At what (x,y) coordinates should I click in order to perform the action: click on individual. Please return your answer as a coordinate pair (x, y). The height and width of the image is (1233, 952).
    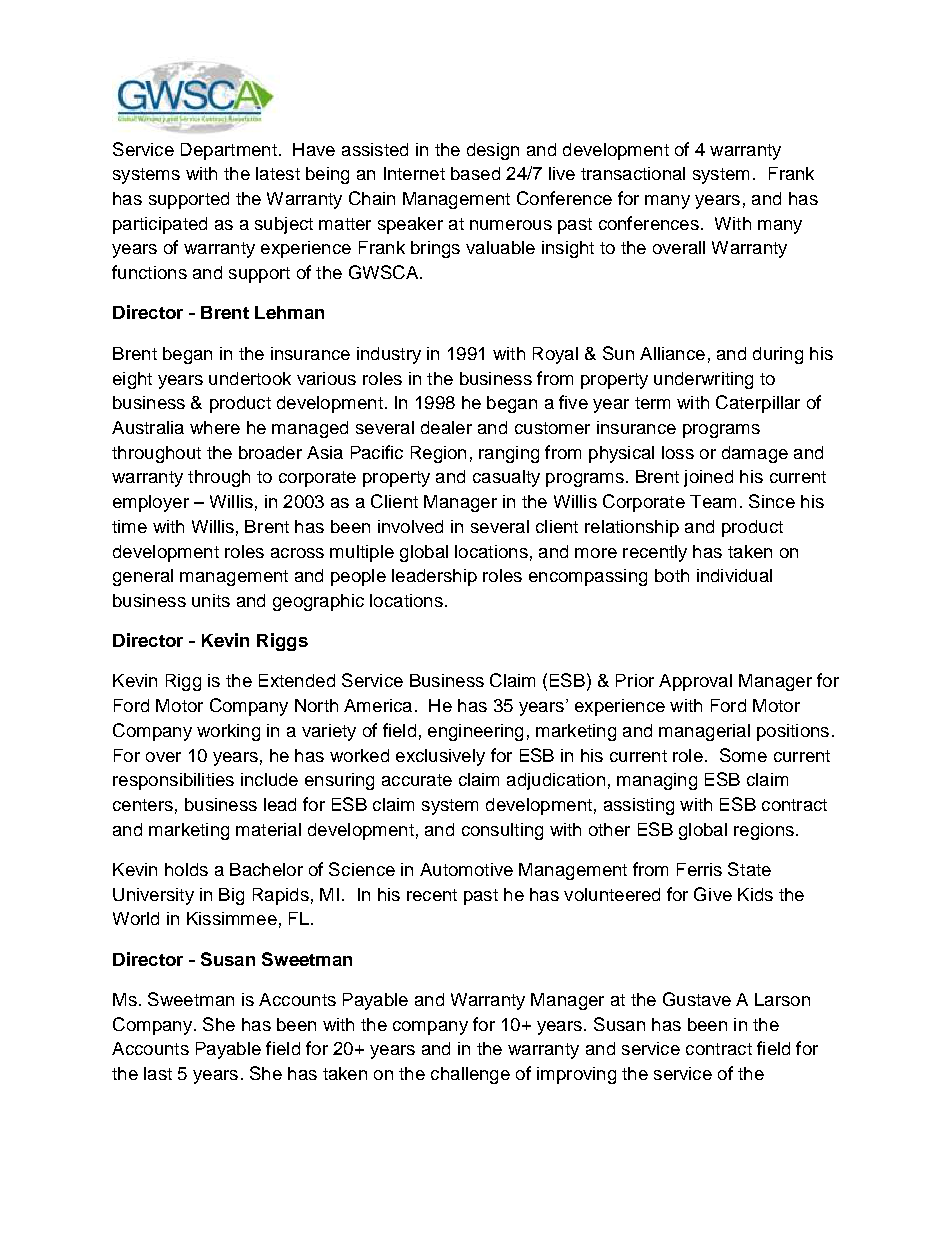
    Looking at the image, I should click on (734, 575).
